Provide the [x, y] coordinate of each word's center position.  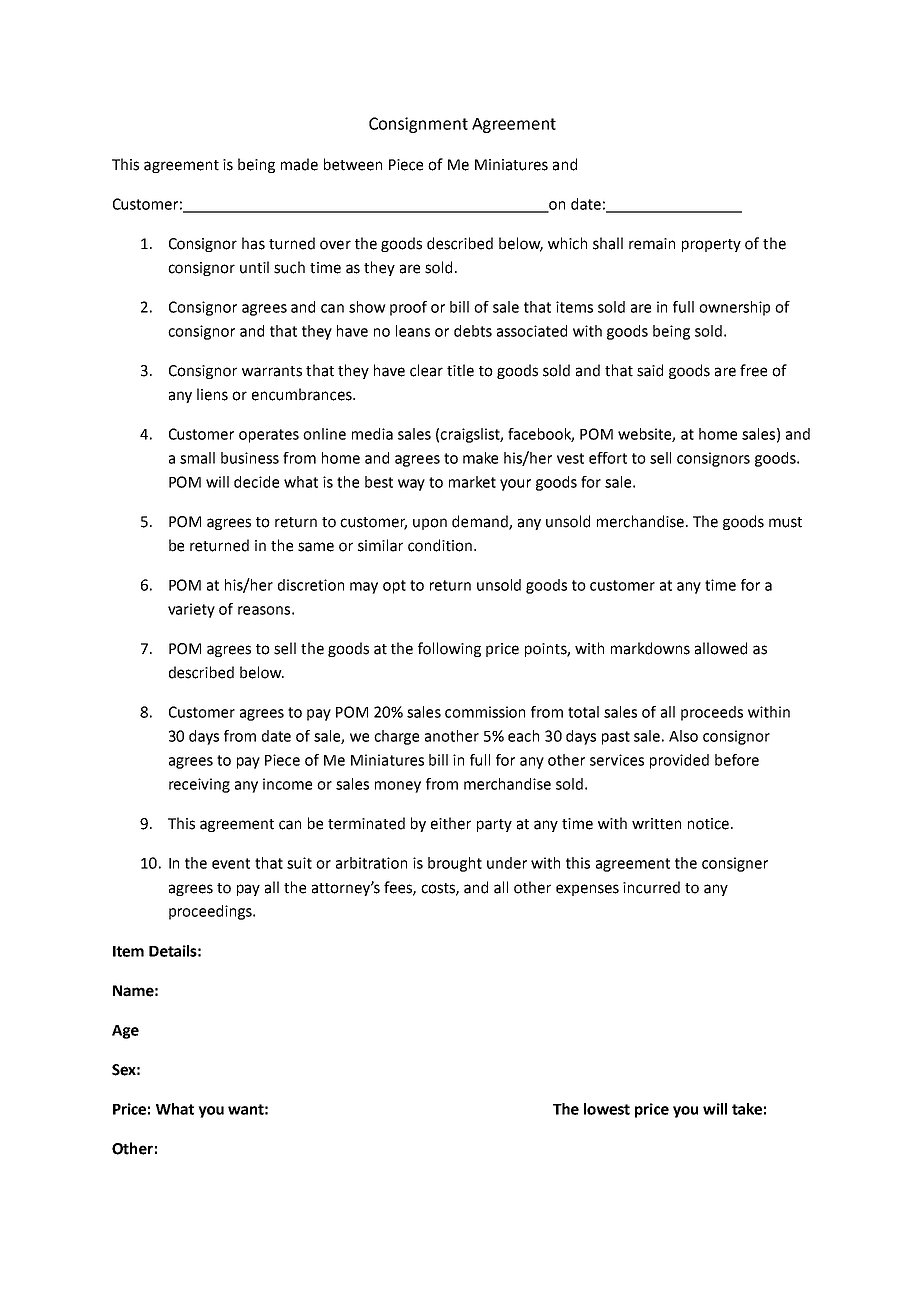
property [711, 245]
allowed [721, 648]
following [449, 649]
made [299, 164]
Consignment [418, 125]
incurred [651, 887]
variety [191, 610]
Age [125, 1032]
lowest [607, 1109]
